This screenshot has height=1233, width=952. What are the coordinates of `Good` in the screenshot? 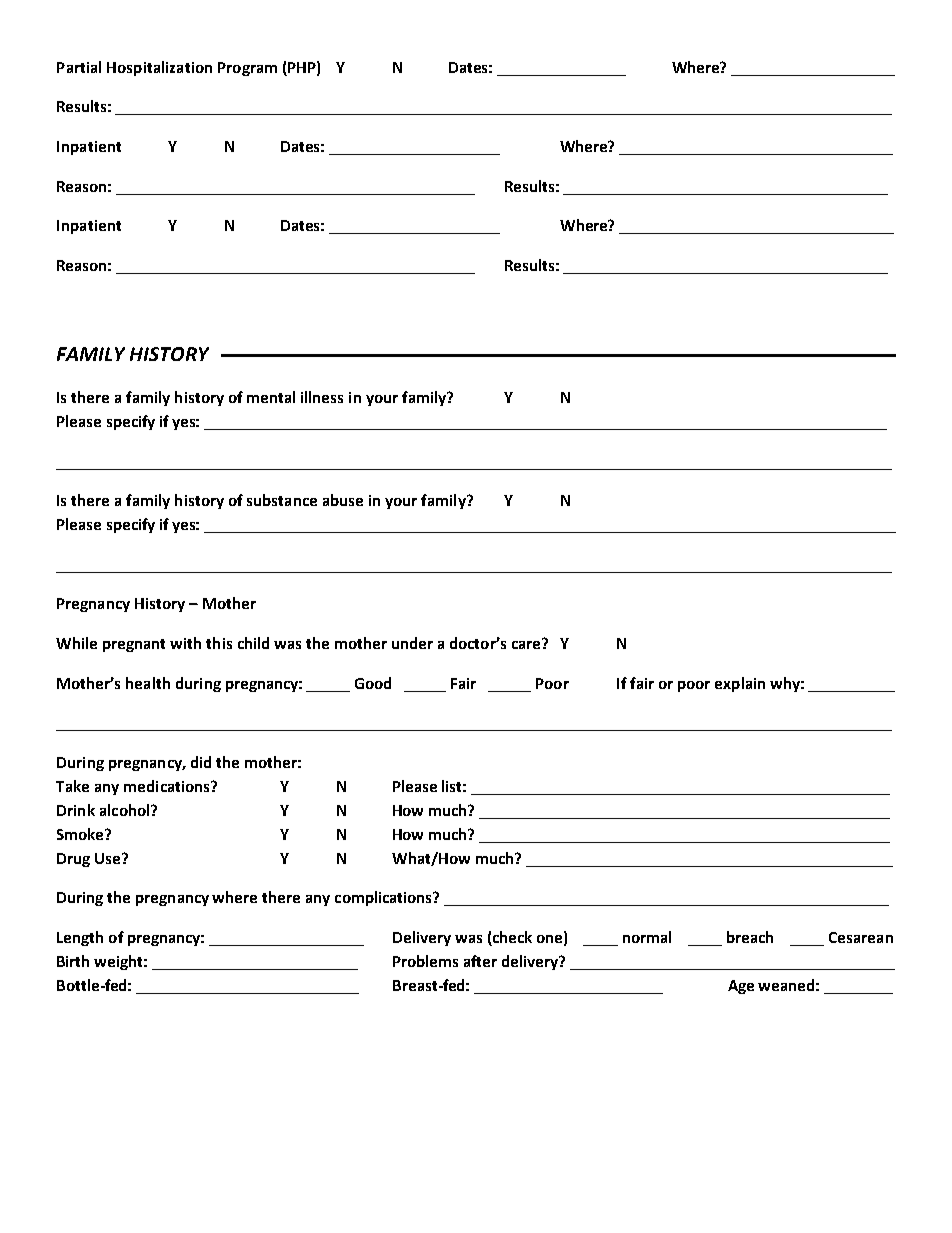 It's located at (373, 683).
